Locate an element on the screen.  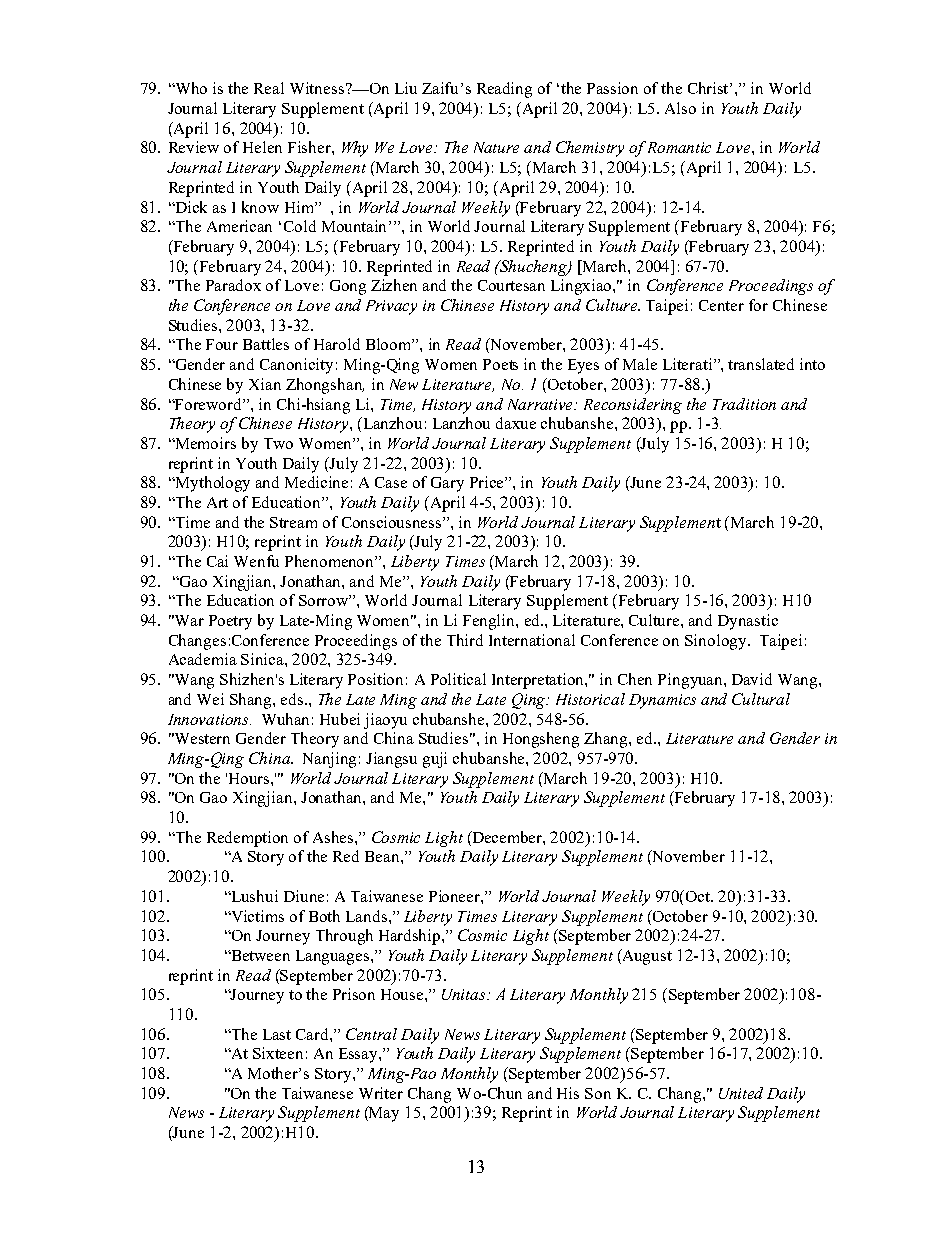
Literati is located at coordinates (689, 364).
